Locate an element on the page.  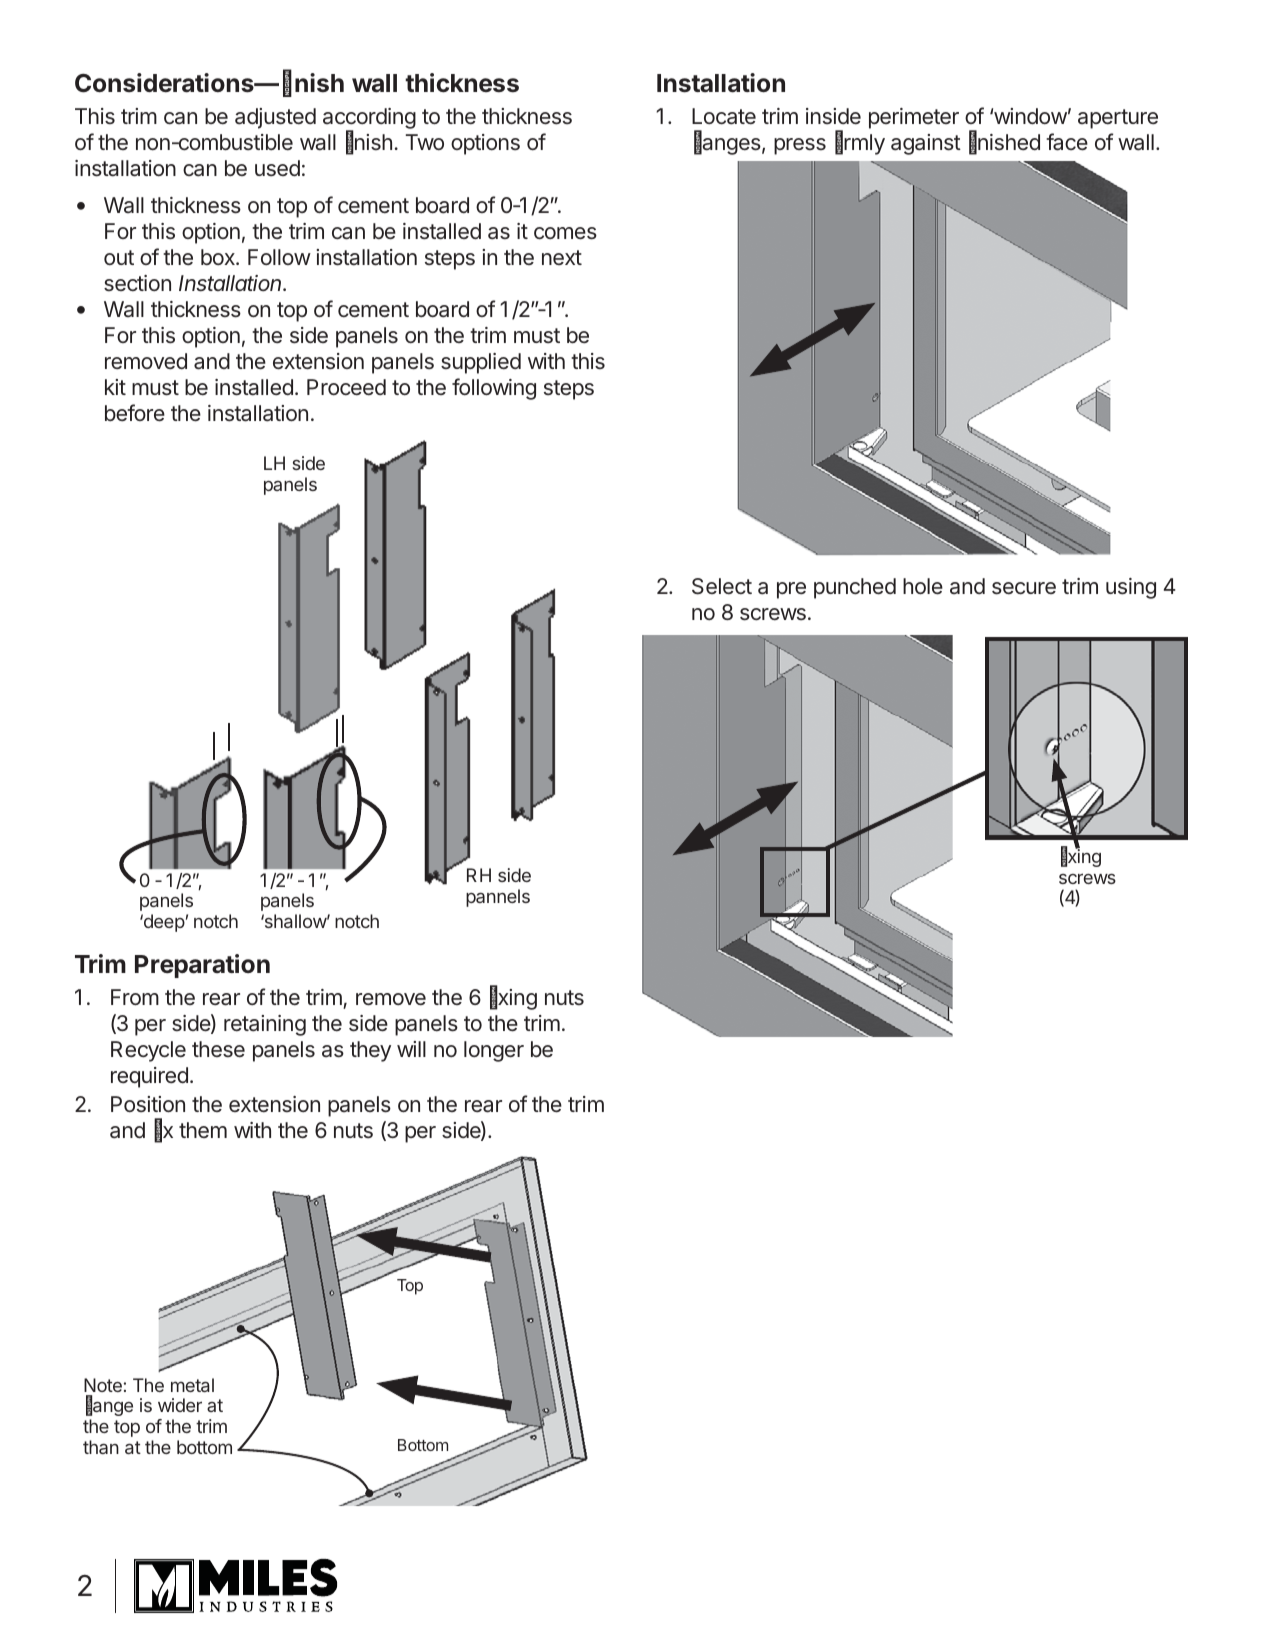
Locate is located at coordinates (724, 116).
